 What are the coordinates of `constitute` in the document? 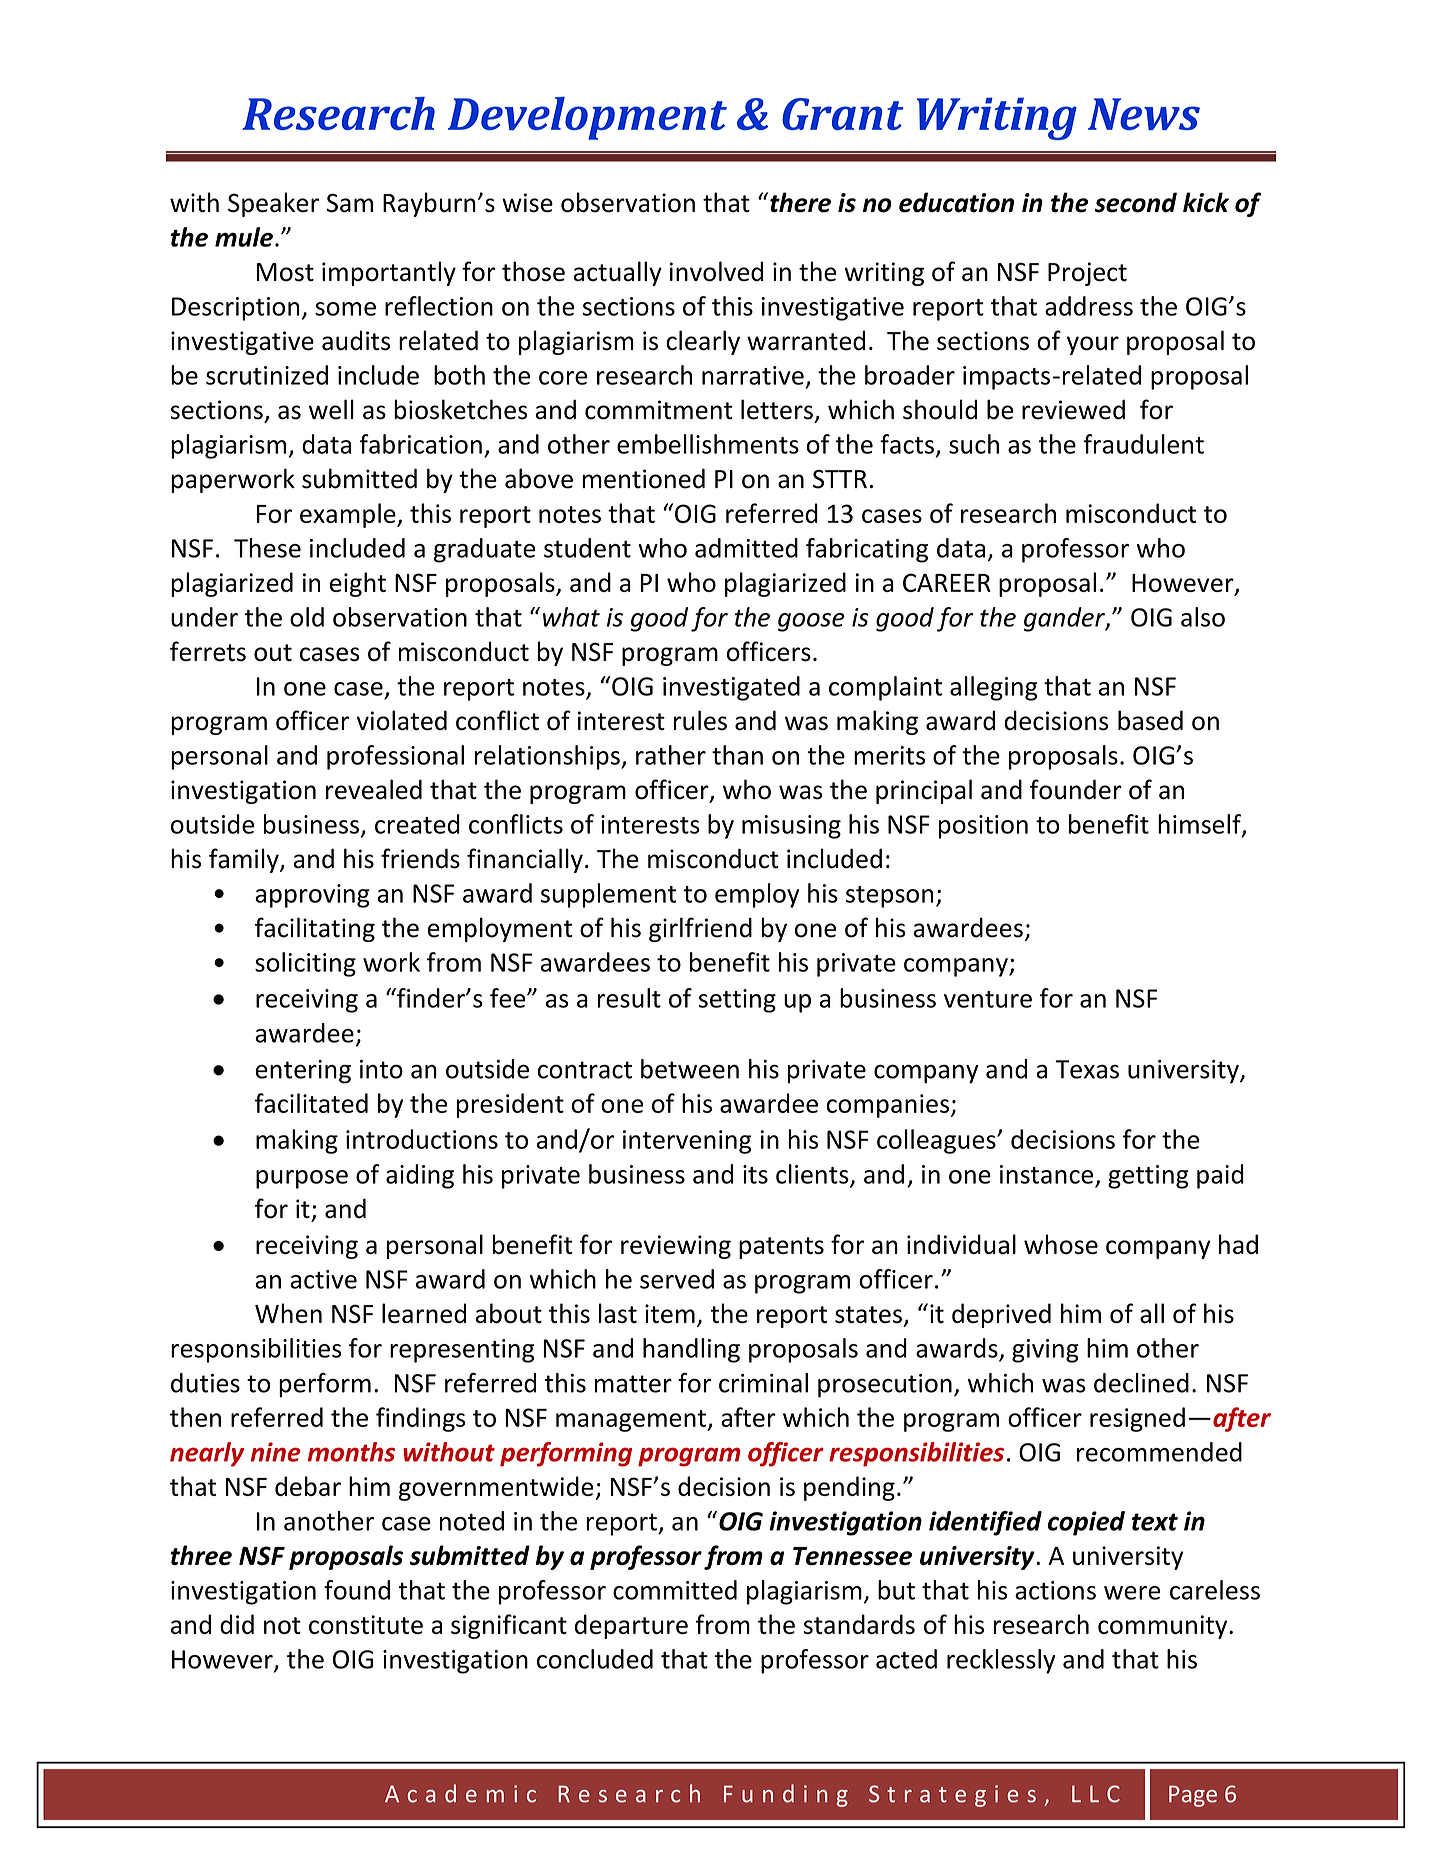 It's located at (366, 1624).
